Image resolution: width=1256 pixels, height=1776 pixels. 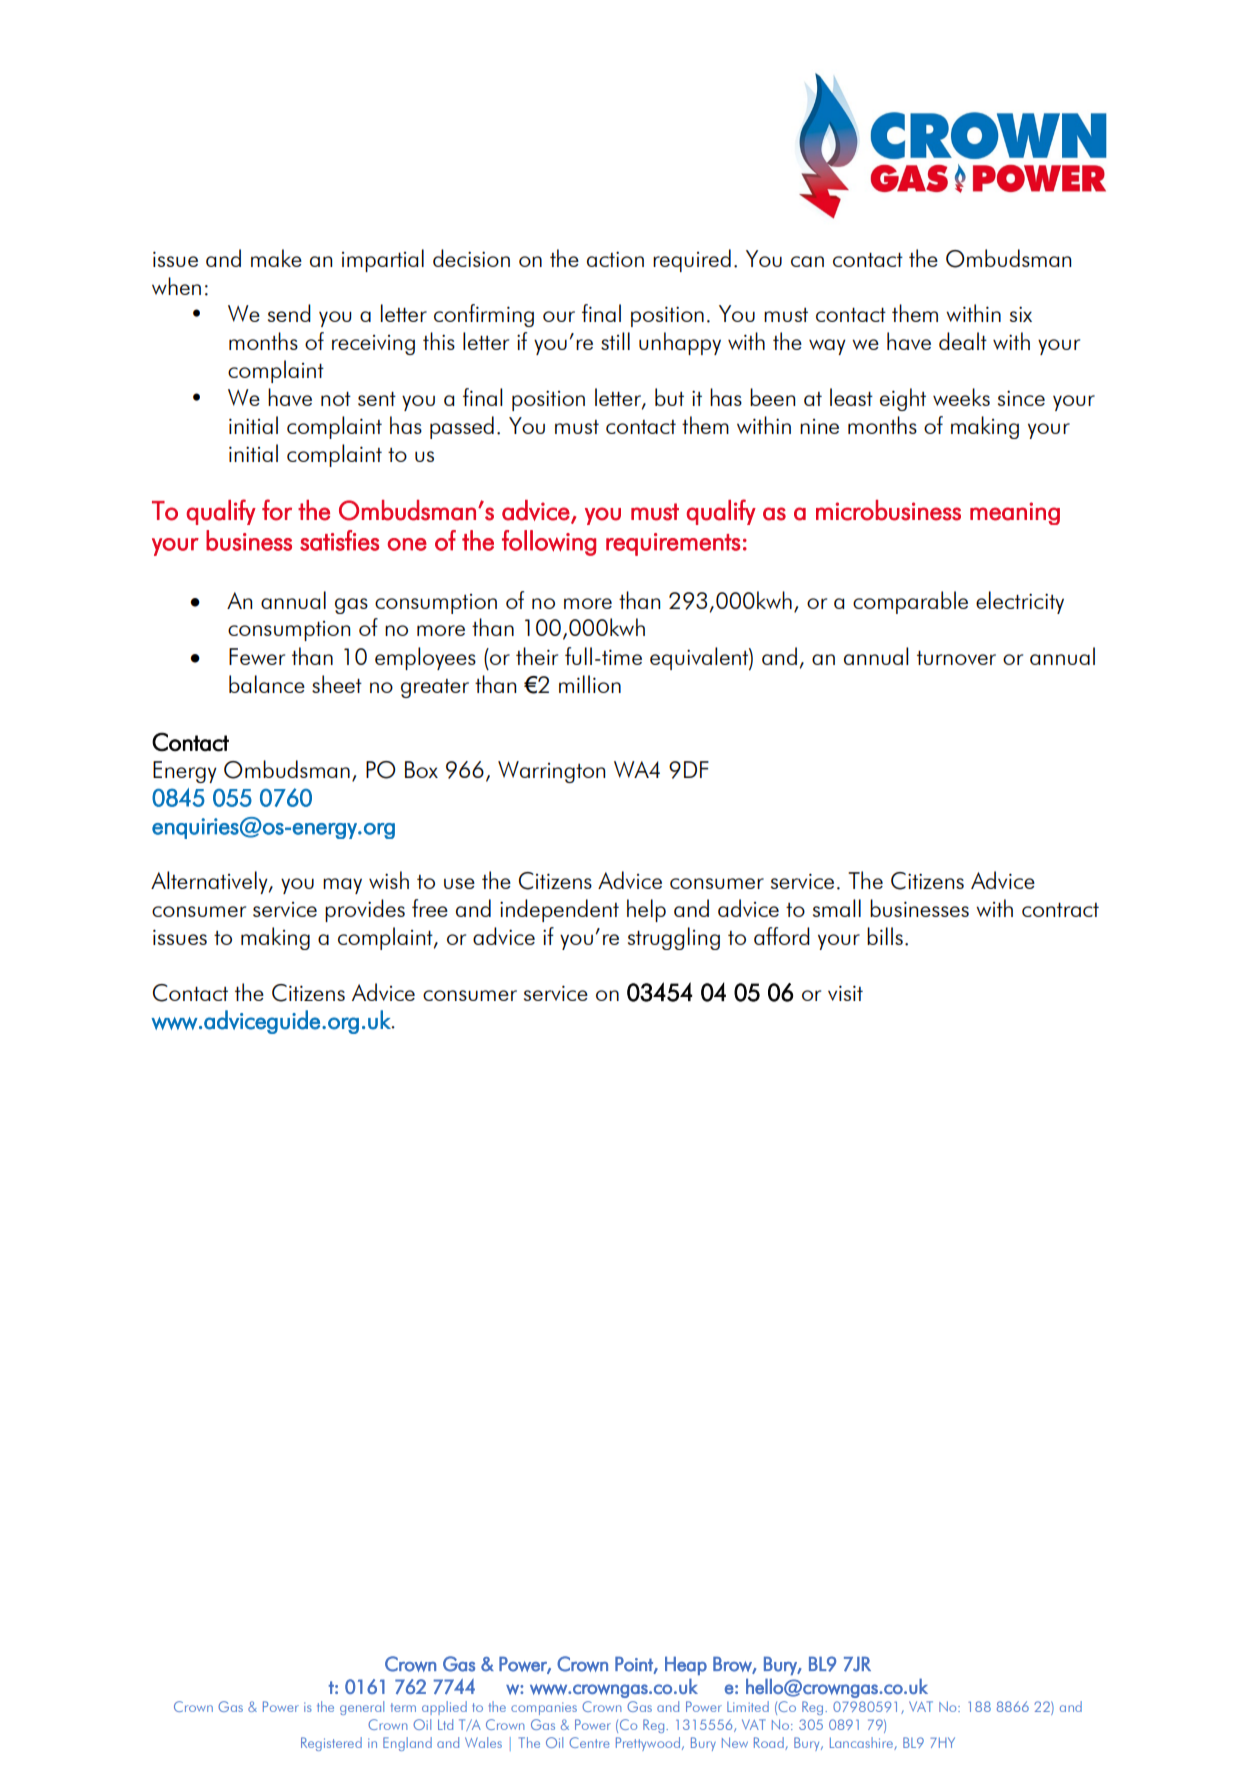 What do you see at coordinates (674, 938) in the screenshot?
I see `struggling` at bounding box center [674, 938].
